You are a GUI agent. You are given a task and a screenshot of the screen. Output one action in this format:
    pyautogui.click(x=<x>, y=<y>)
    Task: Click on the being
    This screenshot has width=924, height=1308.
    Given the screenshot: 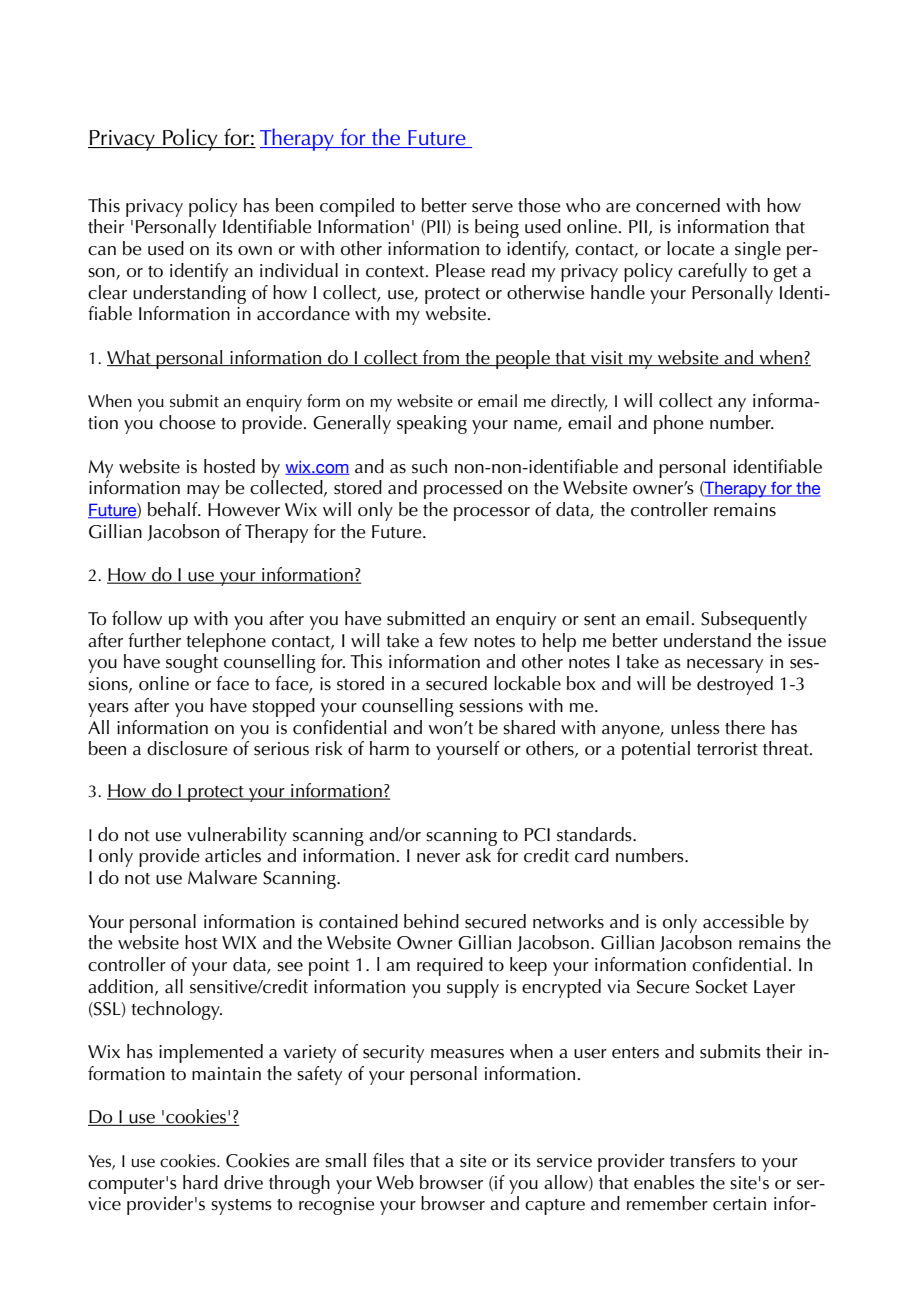 What is the action you would take?
    pyautogui.click(x=497, y=228)
